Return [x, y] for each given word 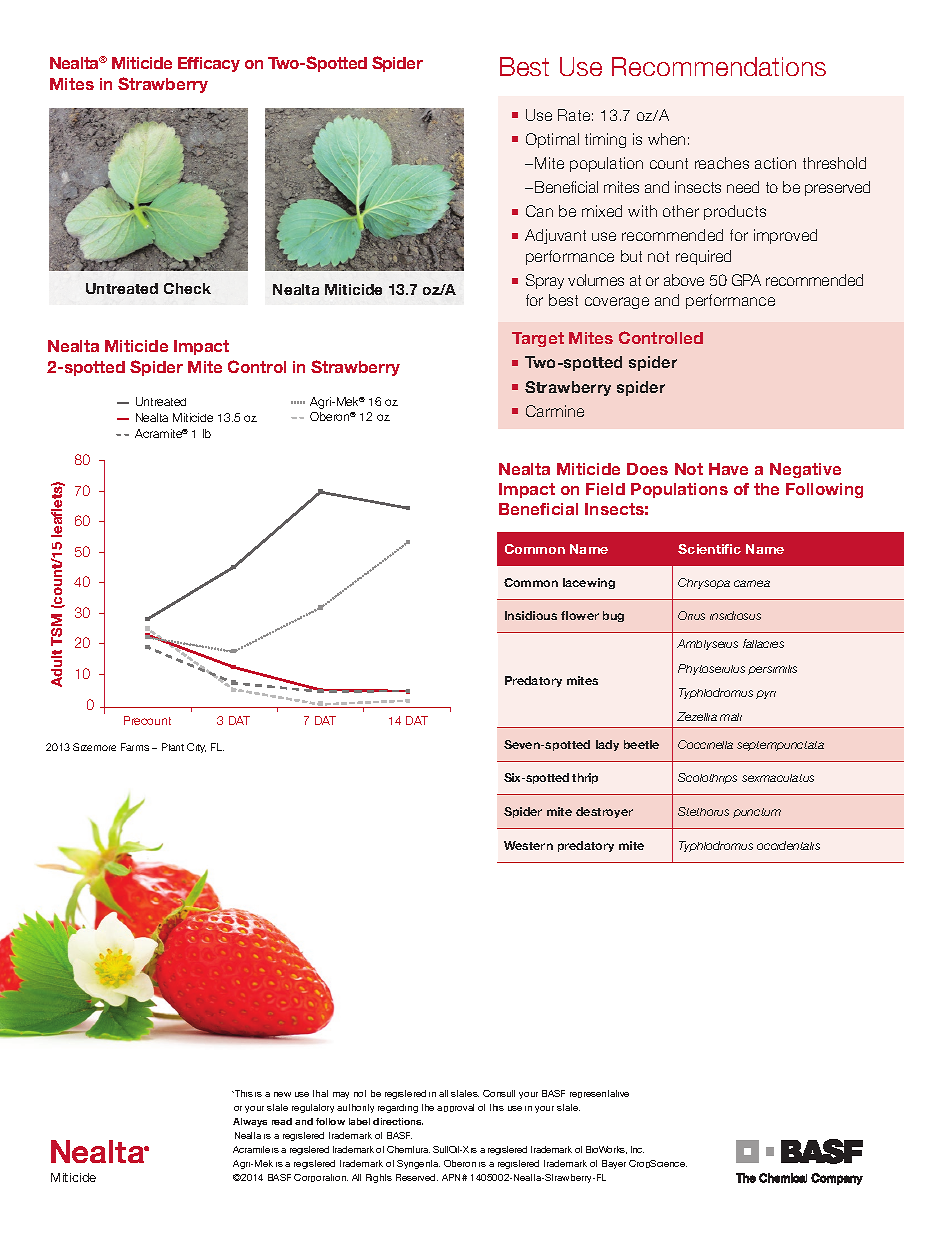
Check [187, 288]
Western [528, 845]
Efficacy [209, 64]
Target [538, 339]
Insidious [531, 615]
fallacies [763, 643]
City [196, 748]
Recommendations [719, 66]
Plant [173, 747]
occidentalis [788, 845]
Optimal [552, 140]
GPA [746, 280]
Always [250, 1122]
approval [455, 1108]
